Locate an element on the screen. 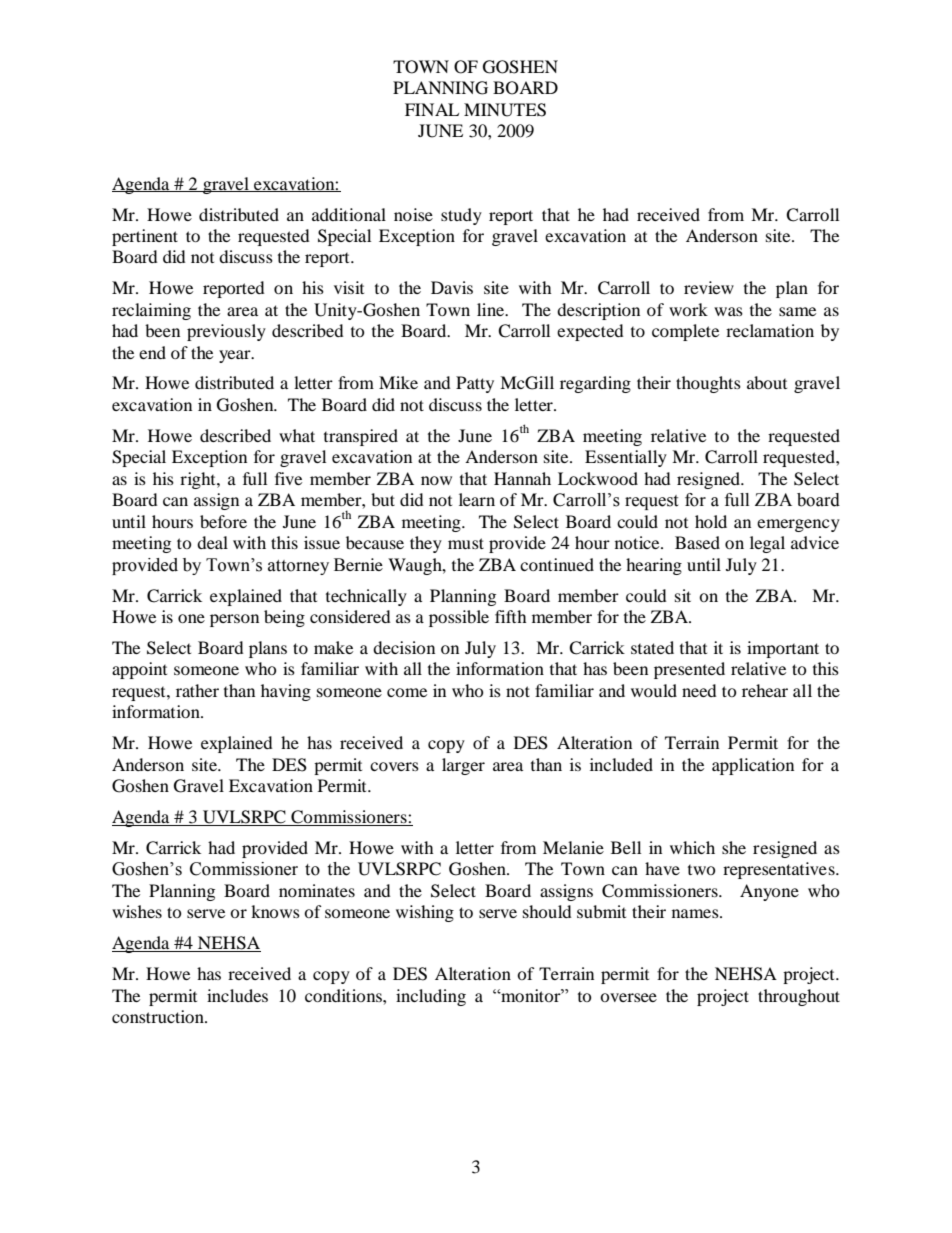 The height and width of the screenshot is (1233, 952). rather is located at coordinates (197, 690).
